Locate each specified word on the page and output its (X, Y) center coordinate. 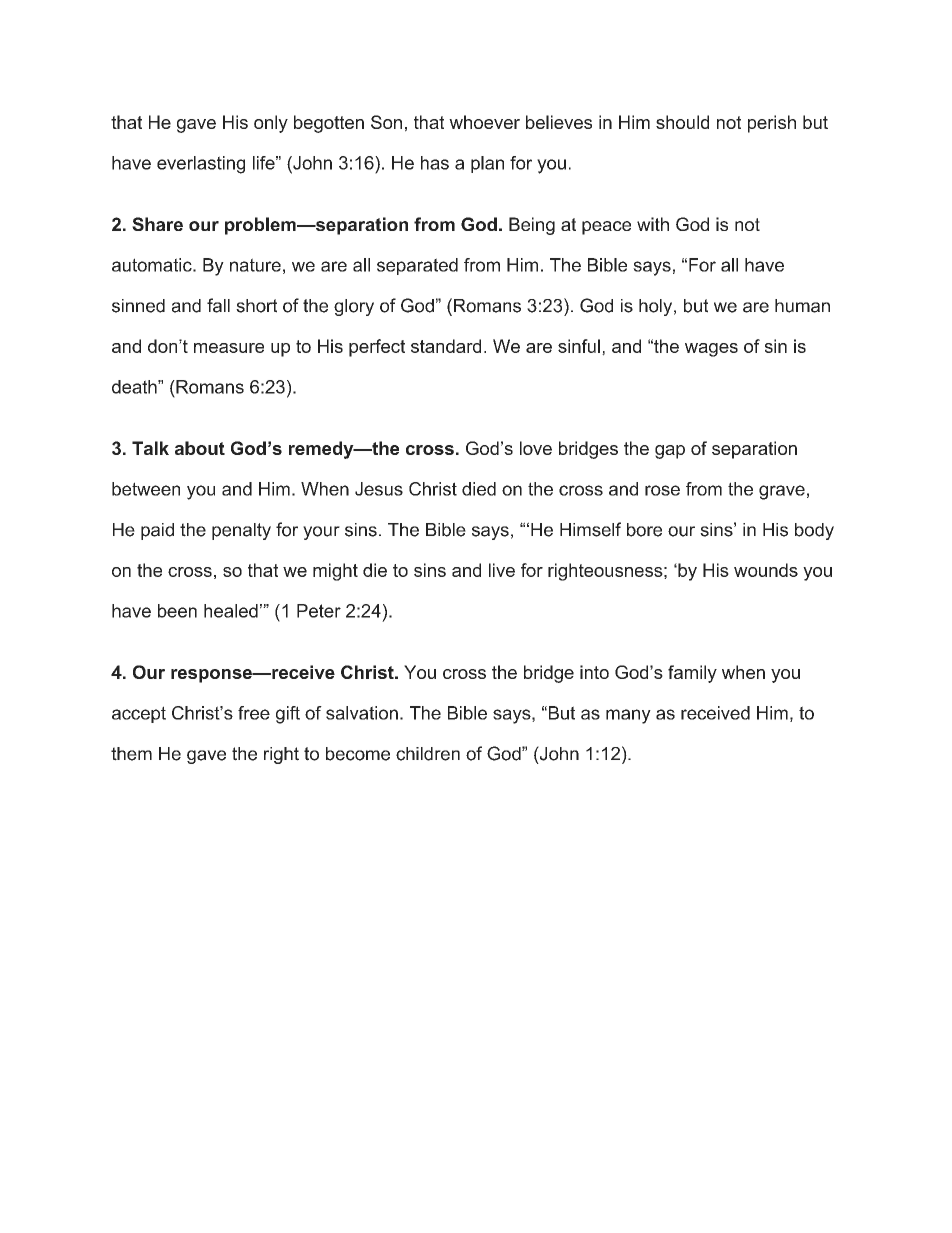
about (200, 448)
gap (670, 452)
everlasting (201, 165)
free (254, 713)
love (536, 448)
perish (772, 124)
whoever (484, 122)
